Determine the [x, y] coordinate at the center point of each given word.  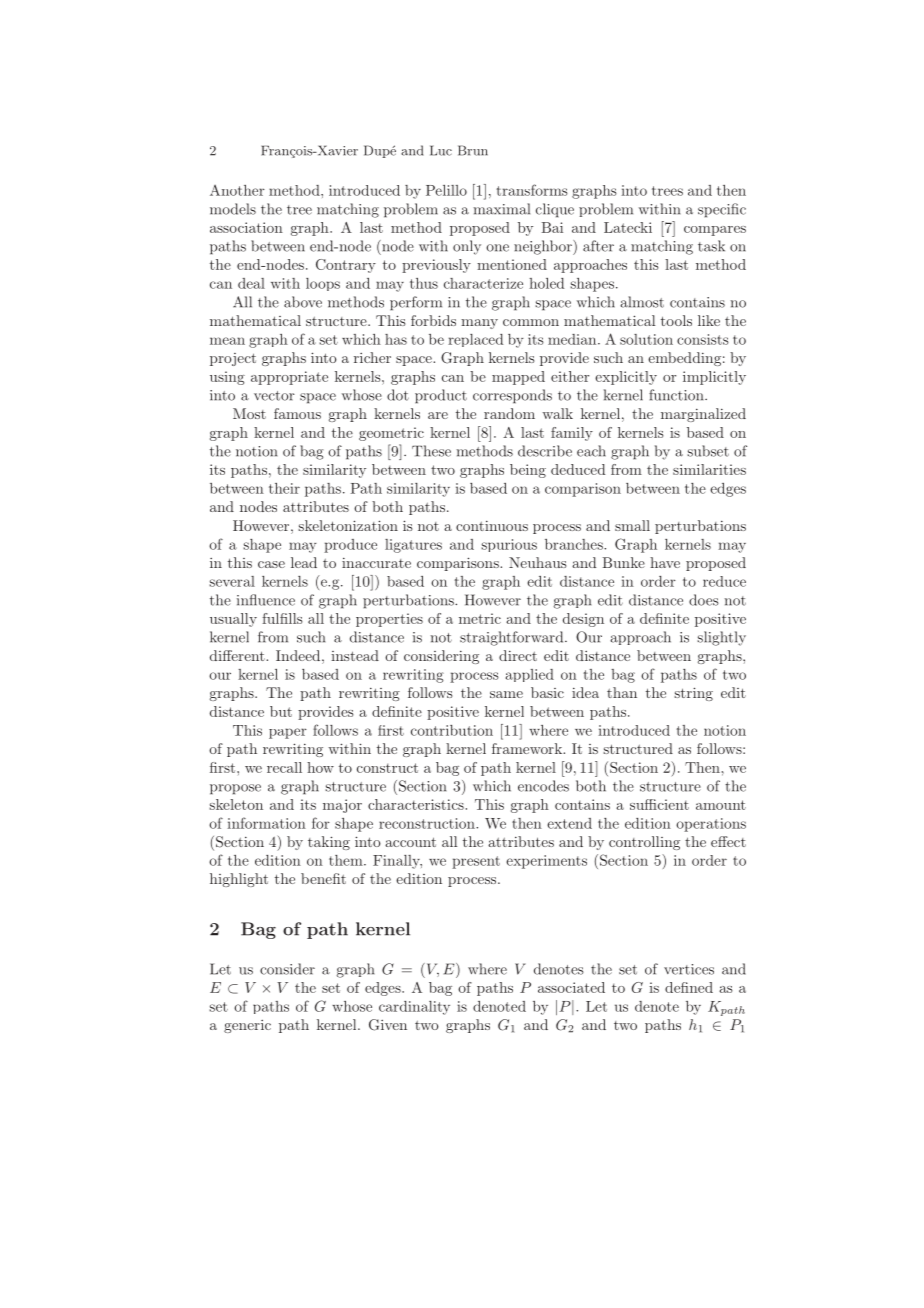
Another [237, 190]
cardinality [414, 1008]
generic [247, 1026]
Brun [473, 150]
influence [266, 600]
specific [722, 210]
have [665, 562]
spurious [509, 545]
